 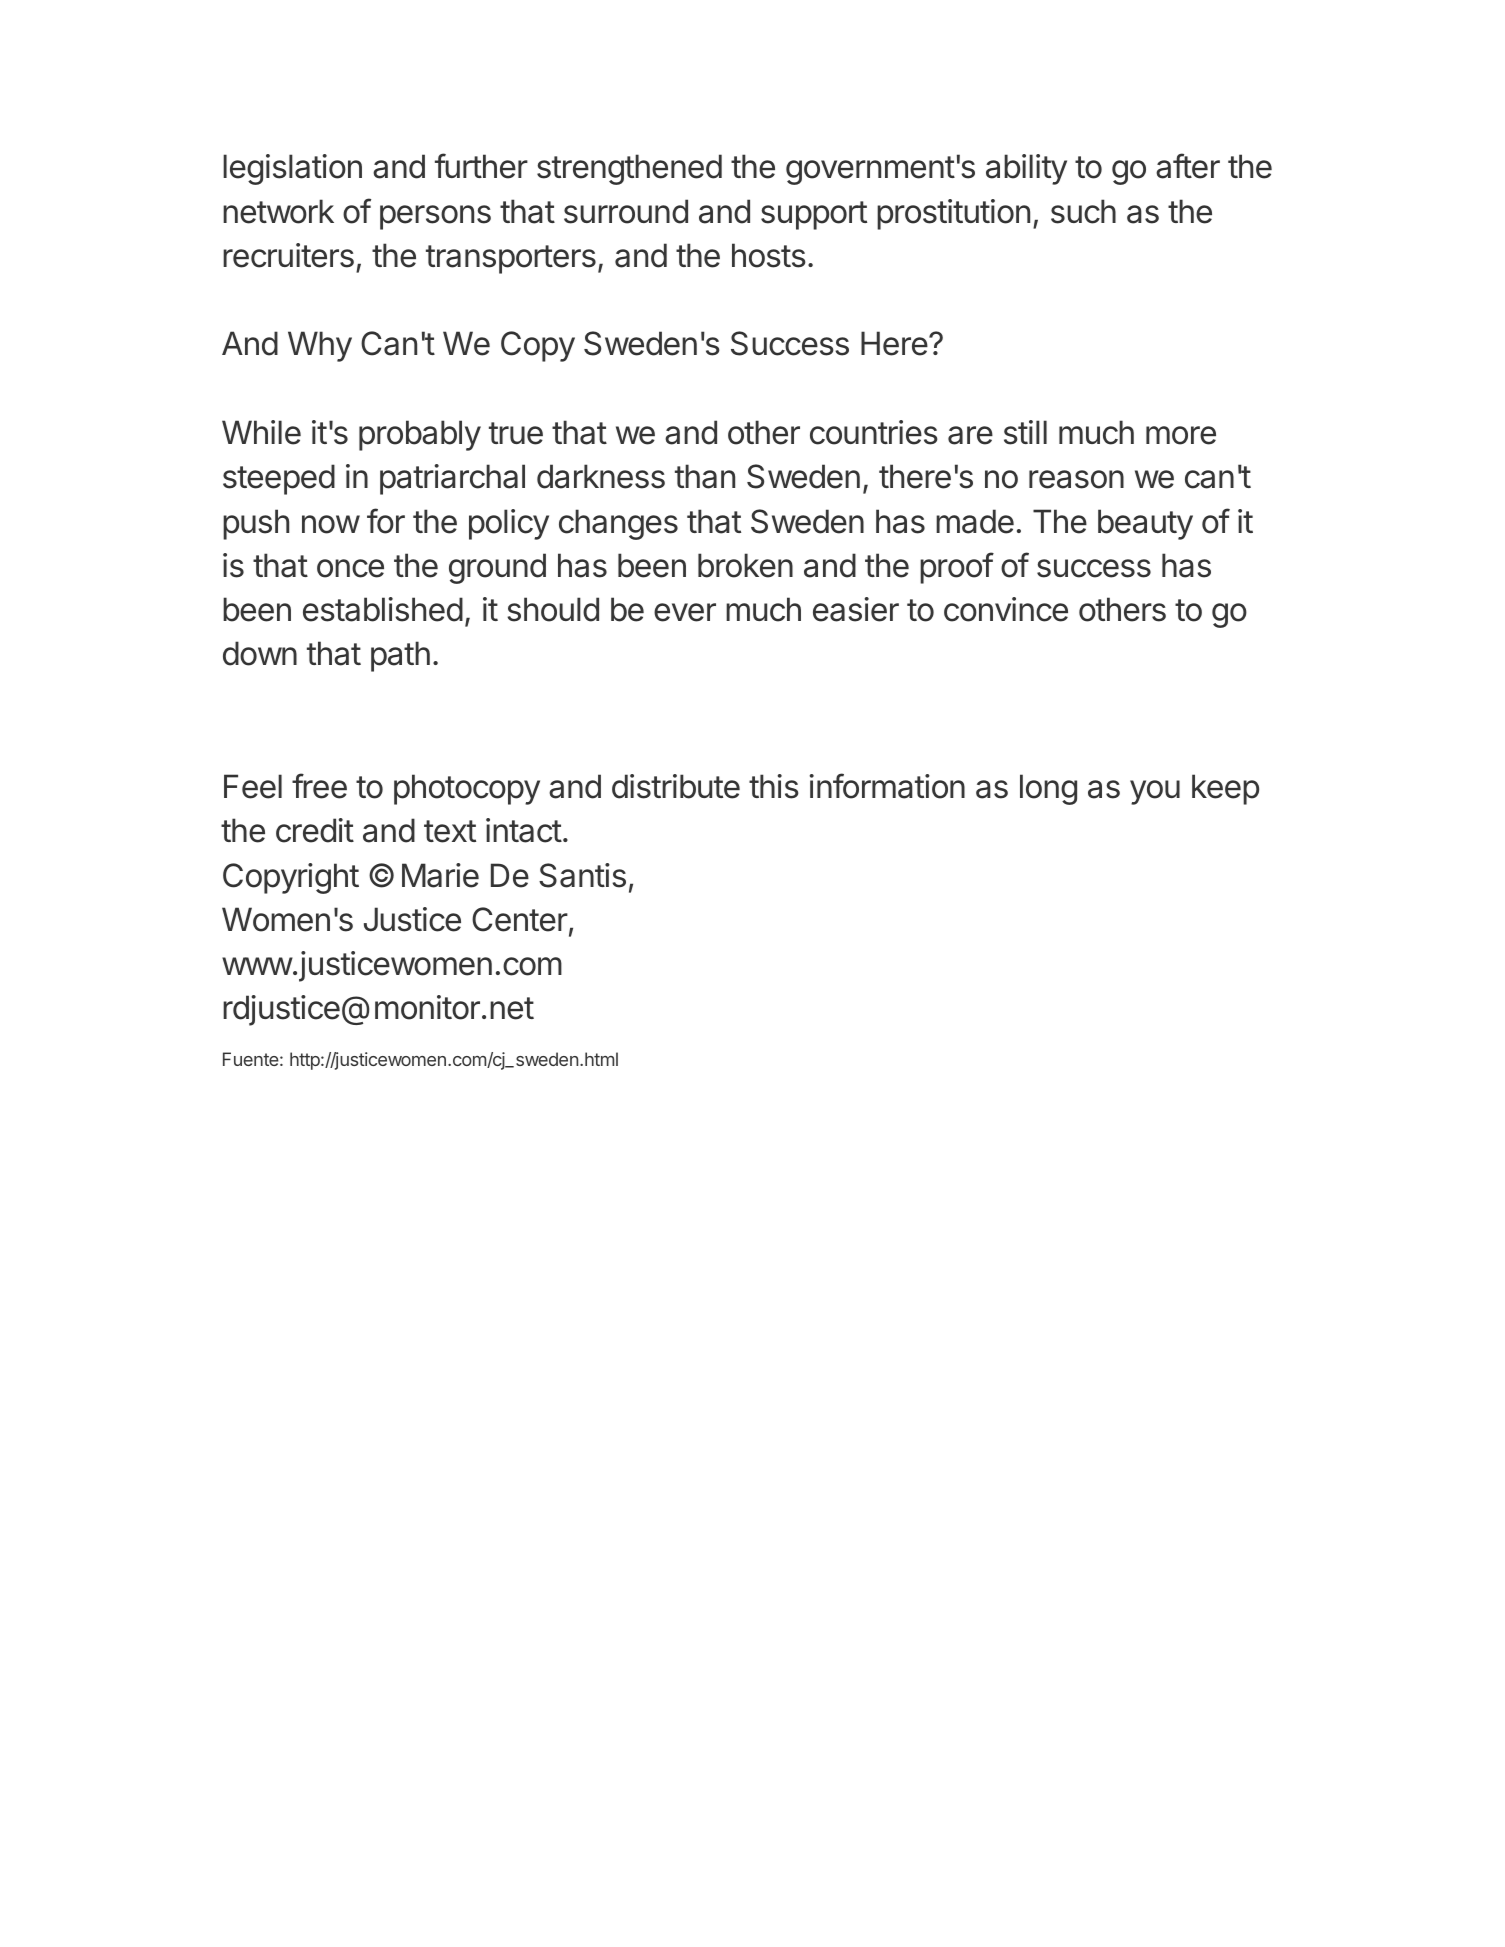 What do you see at coordinates (874, 432) in the screenshot?
I see `countries` at bounding box center [874, 432].
